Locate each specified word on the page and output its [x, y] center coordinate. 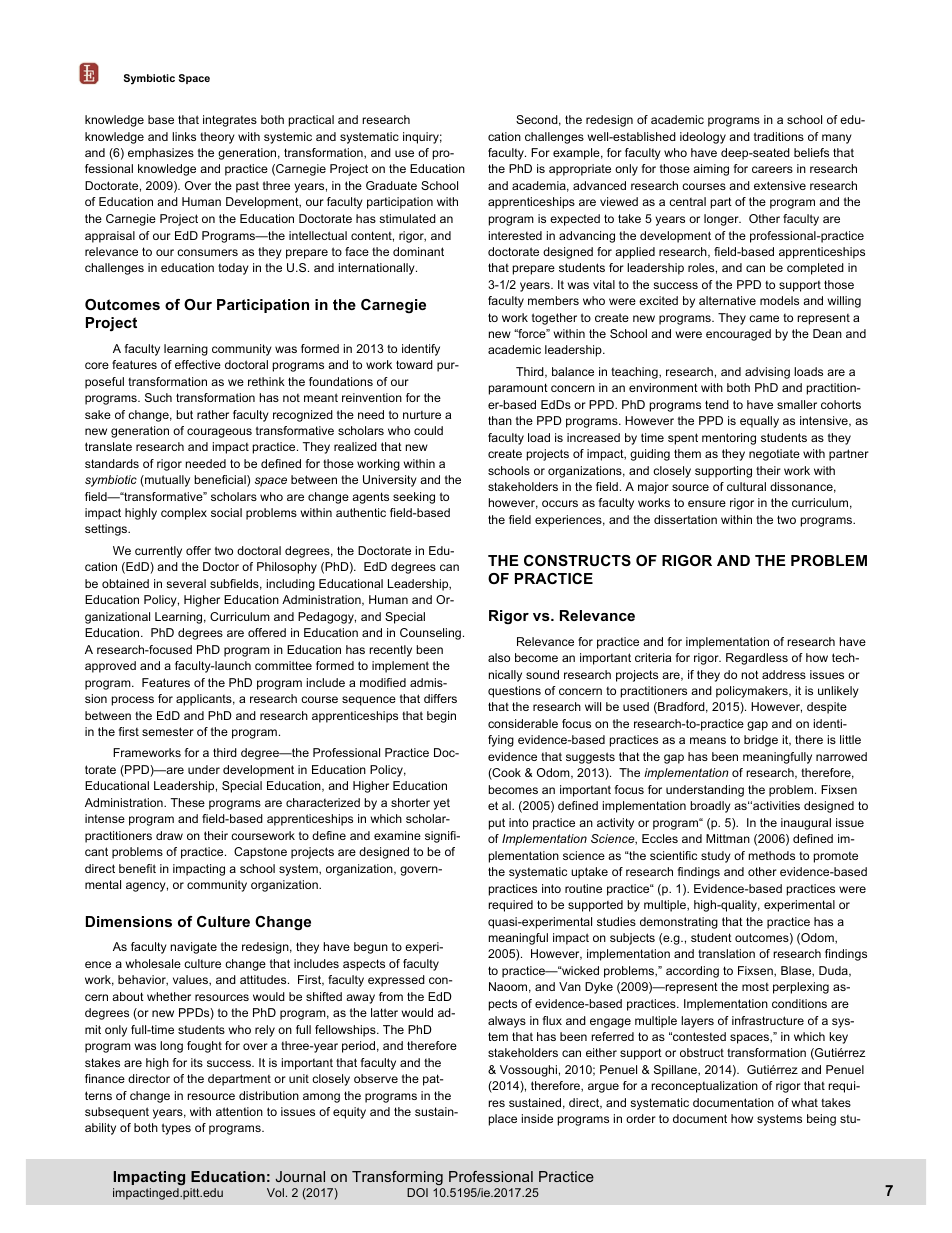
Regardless [757, 659]
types [176, 1129]
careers [772, 169]
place [503, 1120]
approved [110, 667]
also [499, 657]
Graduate [391, 185]
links [184, 136]
